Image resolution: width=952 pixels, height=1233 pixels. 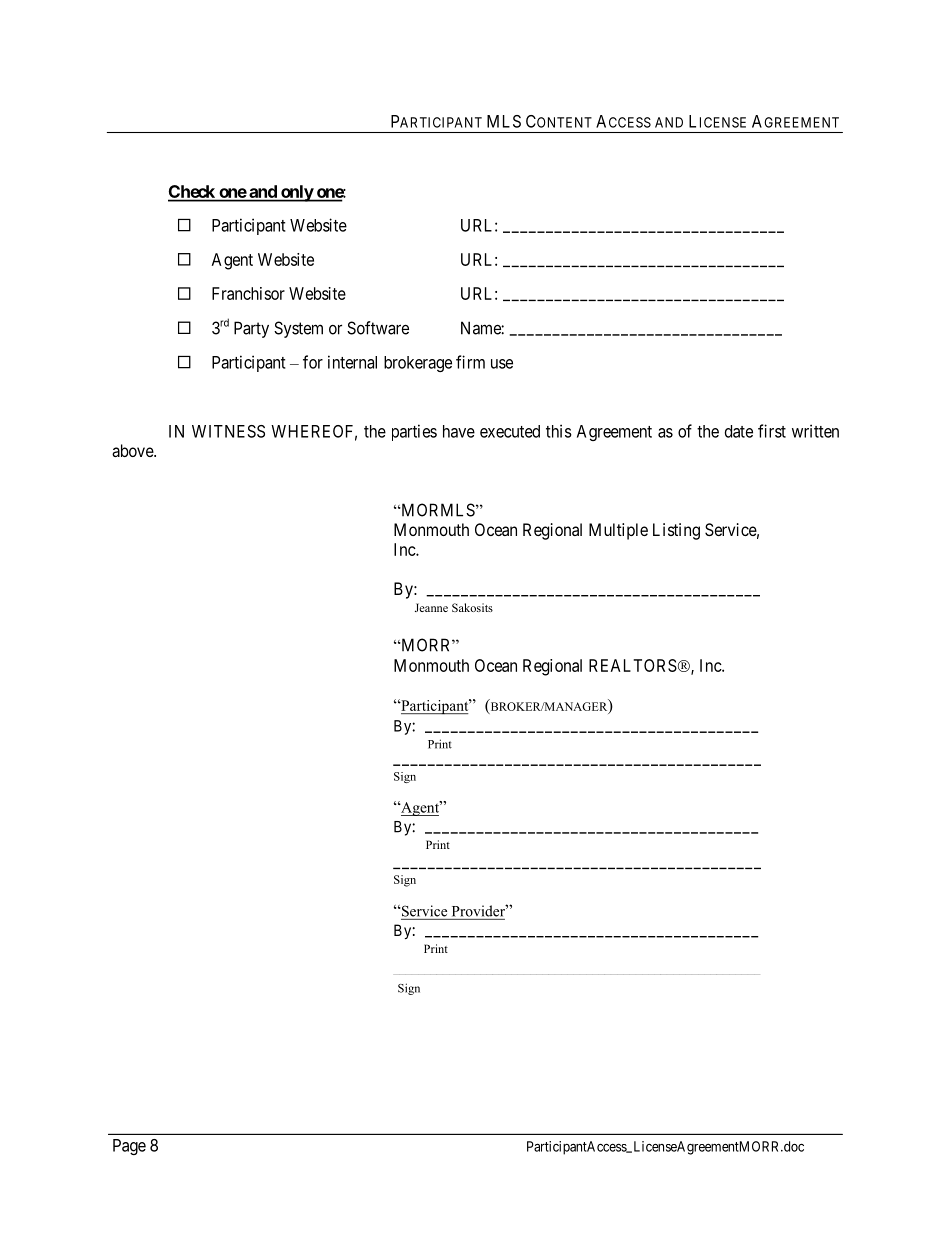 I want to click on Jeanne, so click(x=431, y=607).
